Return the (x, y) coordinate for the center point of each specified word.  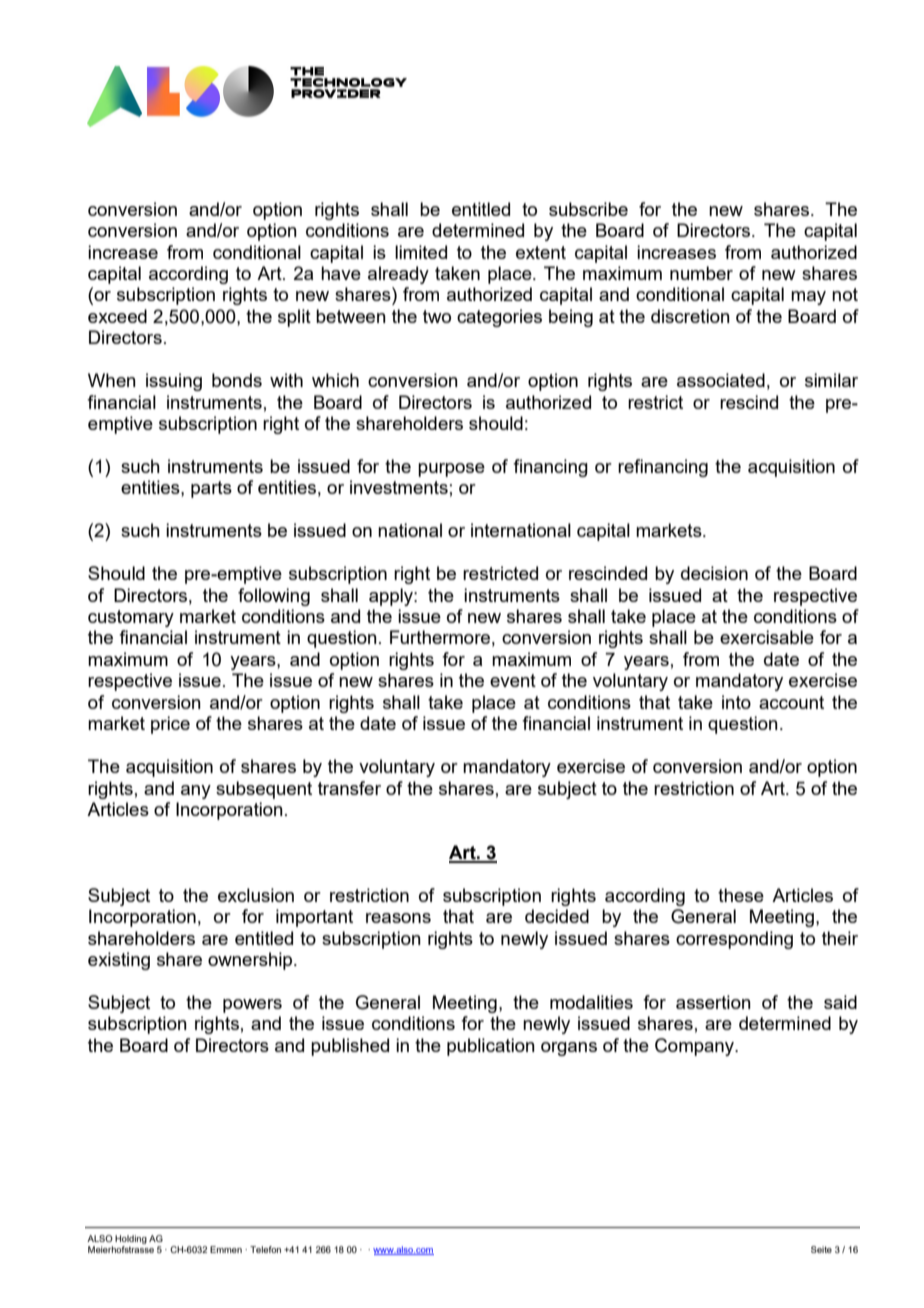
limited (421, 252)
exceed (117, 316)
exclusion (256, 895)
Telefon (265, 1249)
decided (557, 916)
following (274, 597)
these (741, 895)
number (701, 273)
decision (714, 573)
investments (399, 487)
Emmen (226, 1249)
